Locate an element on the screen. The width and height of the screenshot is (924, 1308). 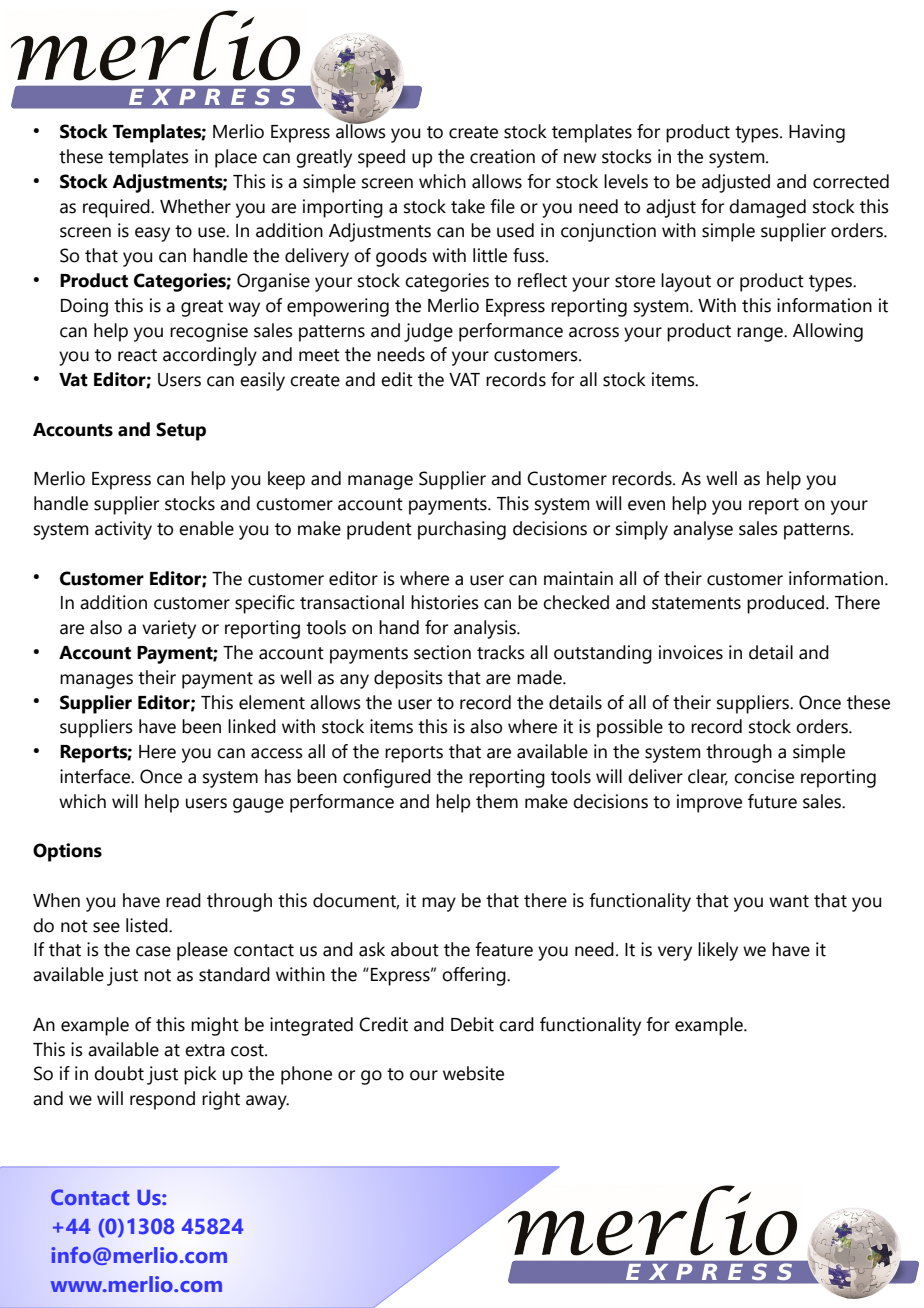
likely is located at coordinates (718, 951).
